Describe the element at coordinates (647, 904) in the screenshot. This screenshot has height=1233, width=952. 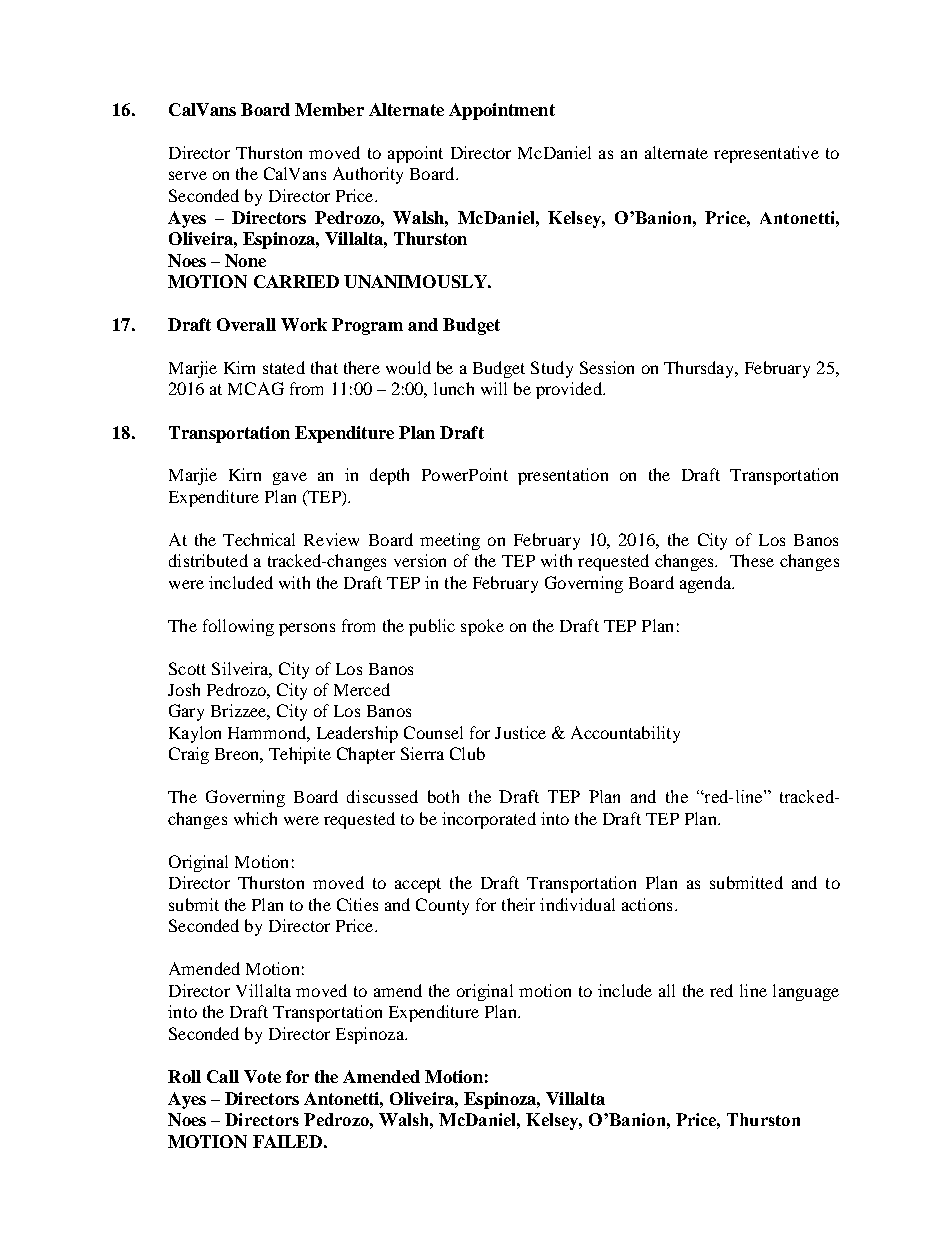
I see `actions` at that location.
